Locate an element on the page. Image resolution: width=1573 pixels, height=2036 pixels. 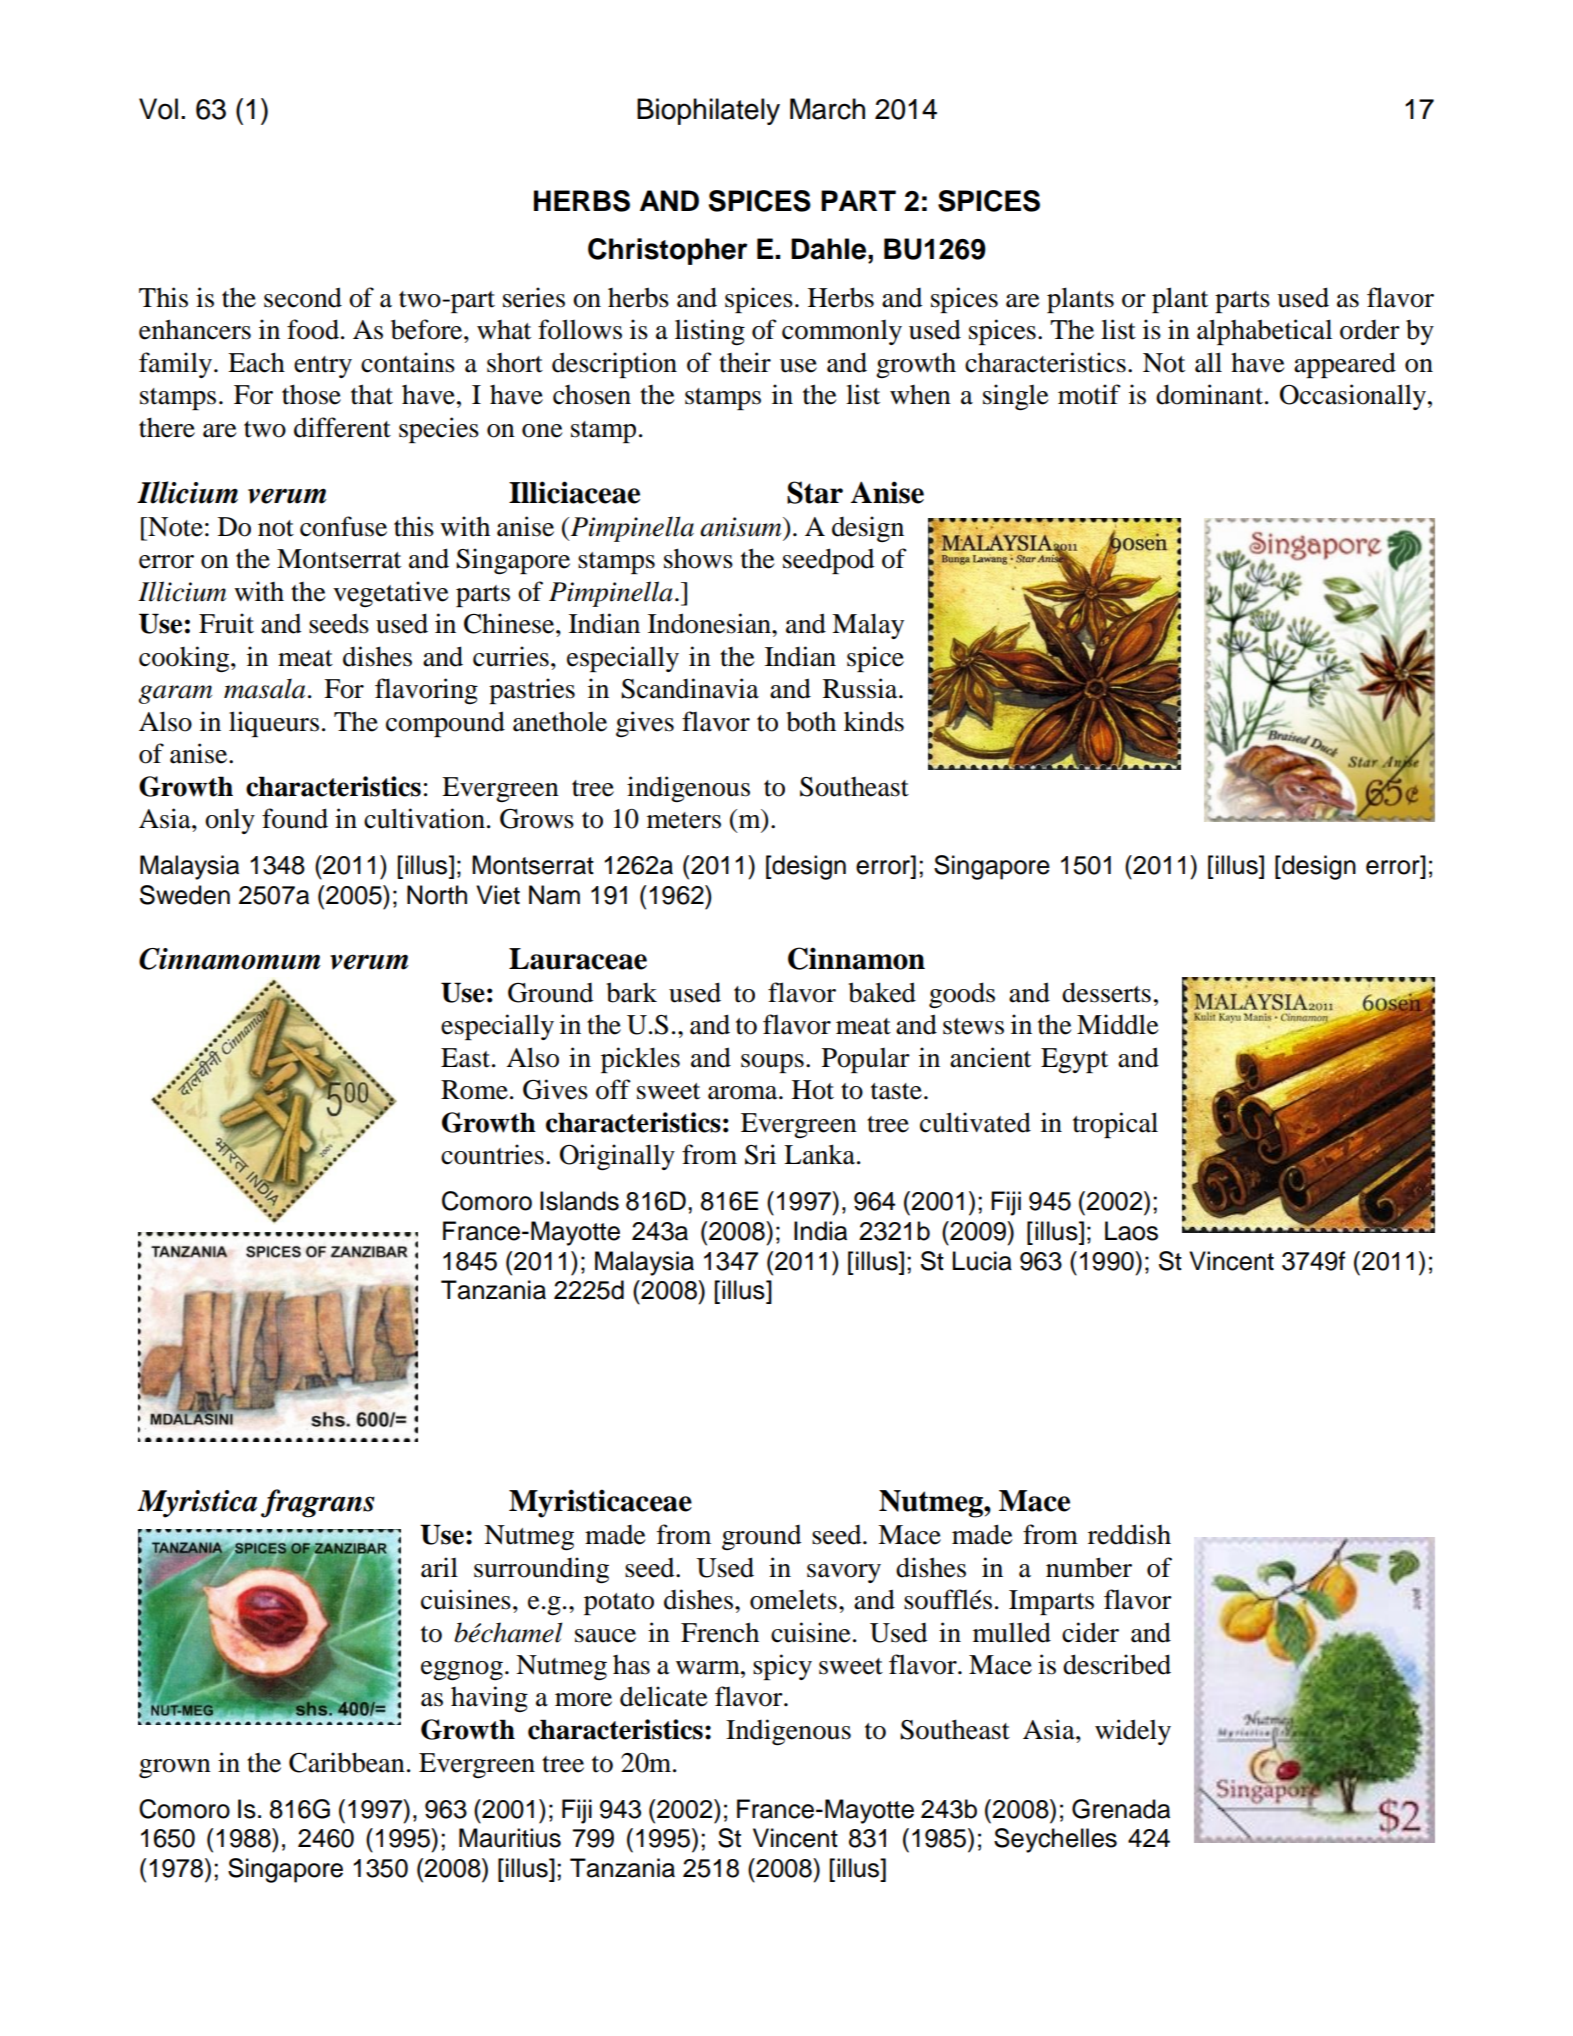
baked is located at coordinates (882, 992).
